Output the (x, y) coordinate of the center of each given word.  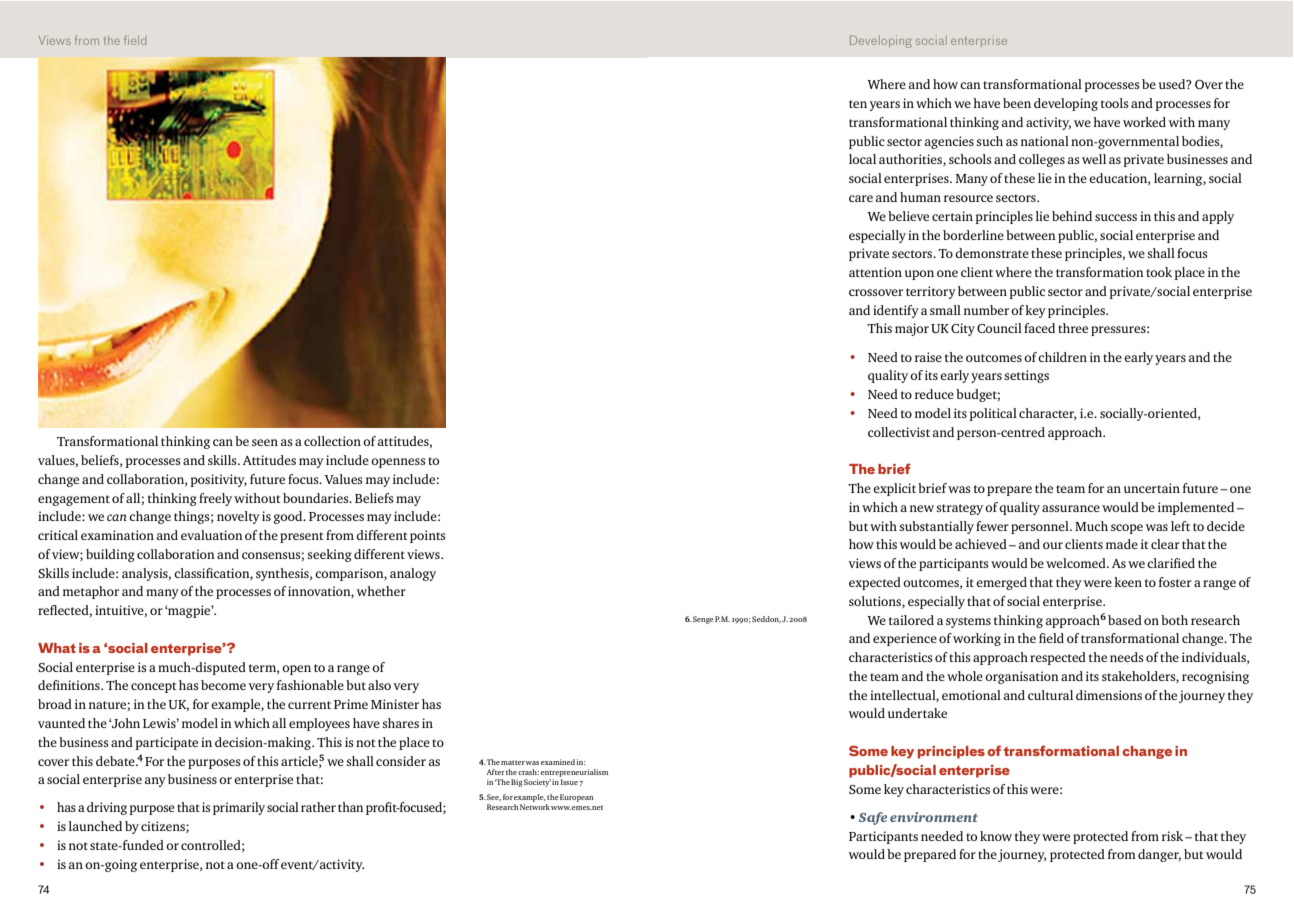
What (57, 648)
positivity (218, 480)
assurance (1071, 508)
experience (905, 639)
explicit (894, 489)
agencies (949, 142)
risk (1174, 836)
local (862, 159)
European (577, 798)
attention (875, 272)
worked (1144, 122)
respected (1058, 658)
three (1073, 328)
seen (265, 442)
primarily (239, 808)
